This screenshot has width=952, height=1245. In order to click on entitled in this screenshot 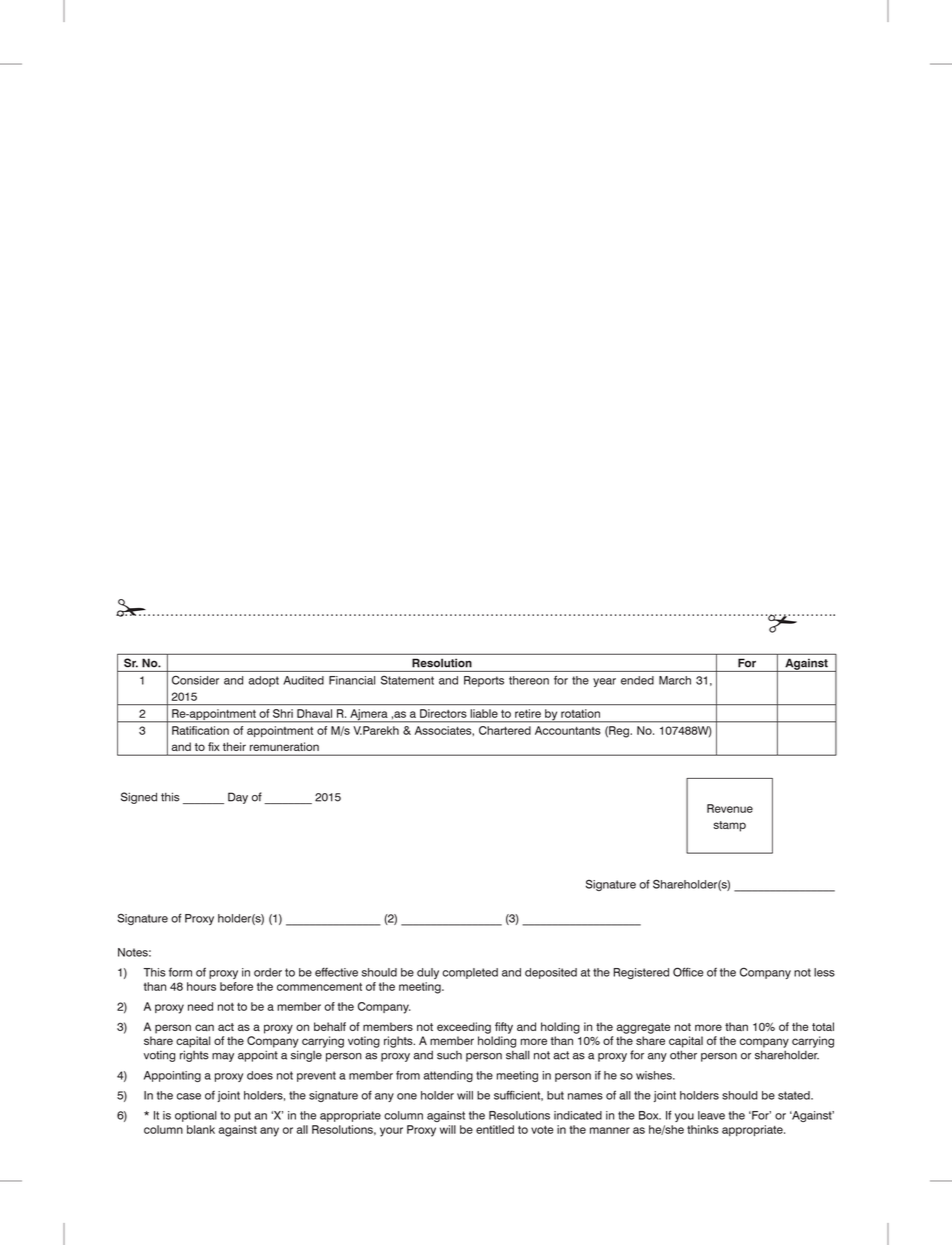, I will do `click(495, 1129)`.
